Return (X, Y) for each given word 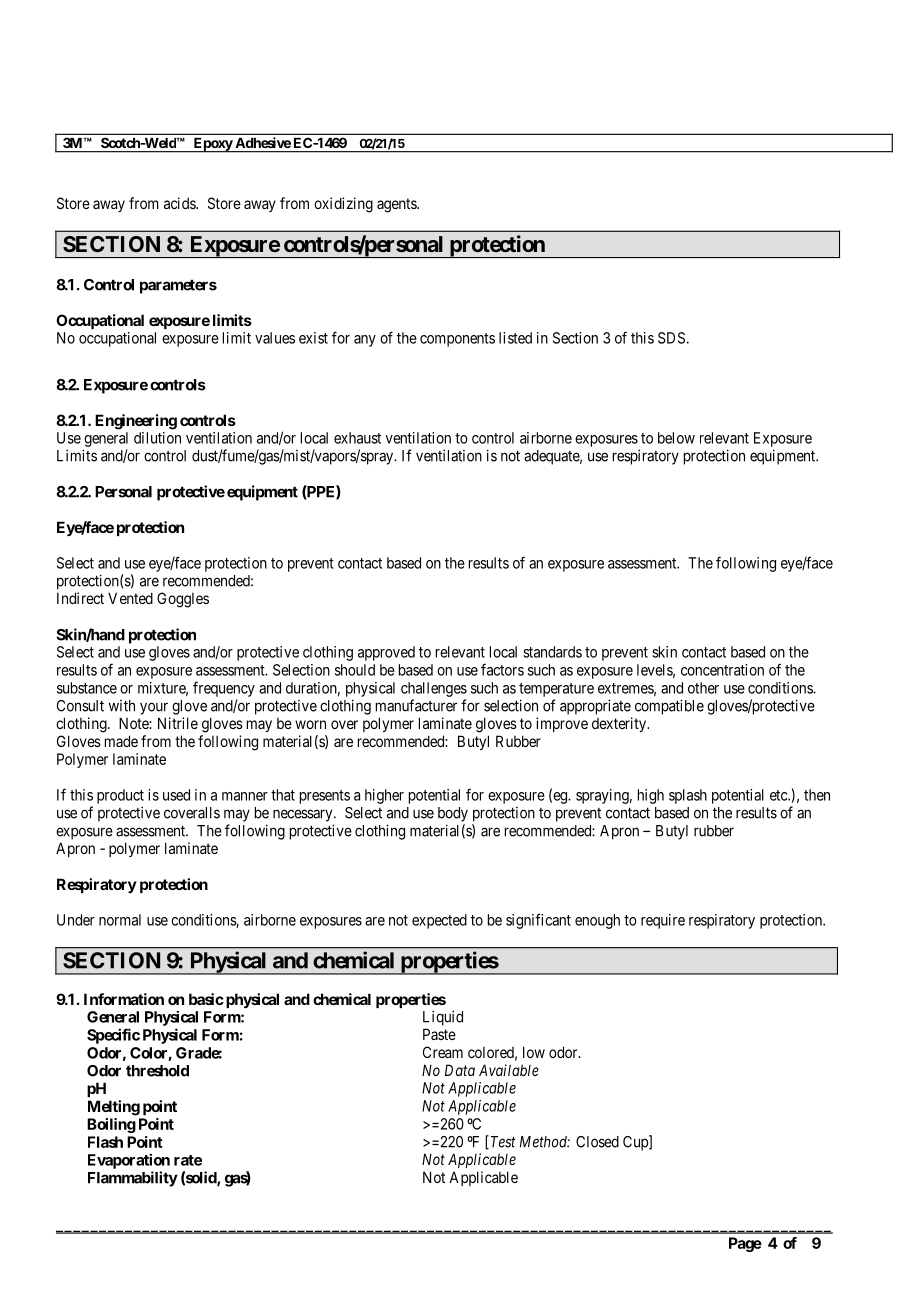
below (676, 438)
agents (397, 205)
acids (180, 203)
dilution (157, 438)
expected (439, 921)
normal (120, 920)
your (154, 708)
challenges (434, 689)
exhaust (357, 438)
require (663, 921)
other (703, 688)
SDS (671, 338)
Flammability (133, 1179)
